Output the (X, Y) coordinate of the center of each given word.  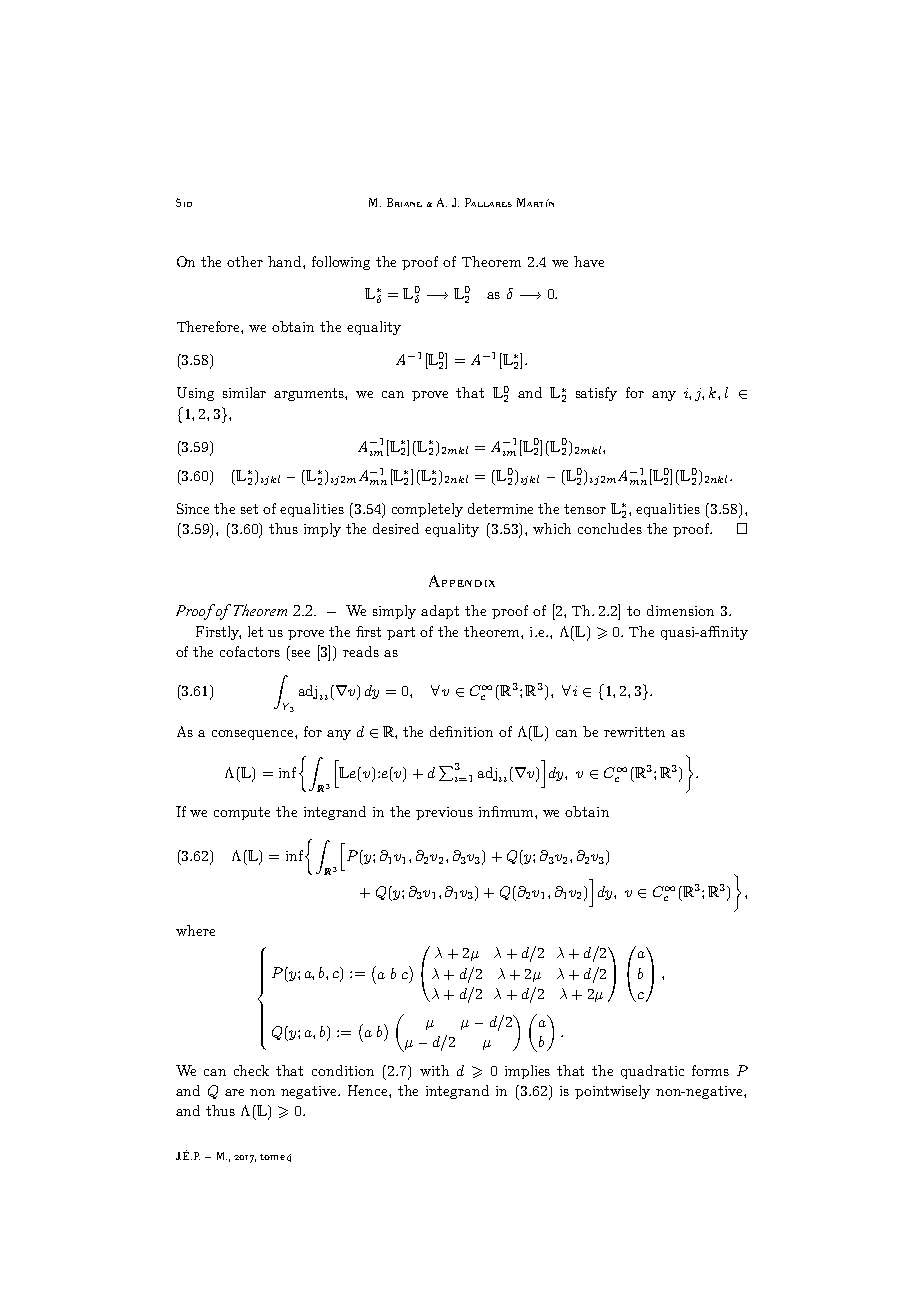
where (195, 930)
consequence (254, 735)
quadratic (652, 1072)
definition (461, 731)
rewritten (634, 732)
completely (427, 510)
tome (272, 1157)
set (249, 509)
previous (444, 813)
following (341, 263)
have (589, 261)
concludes (610, 528)
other (245, 261)
